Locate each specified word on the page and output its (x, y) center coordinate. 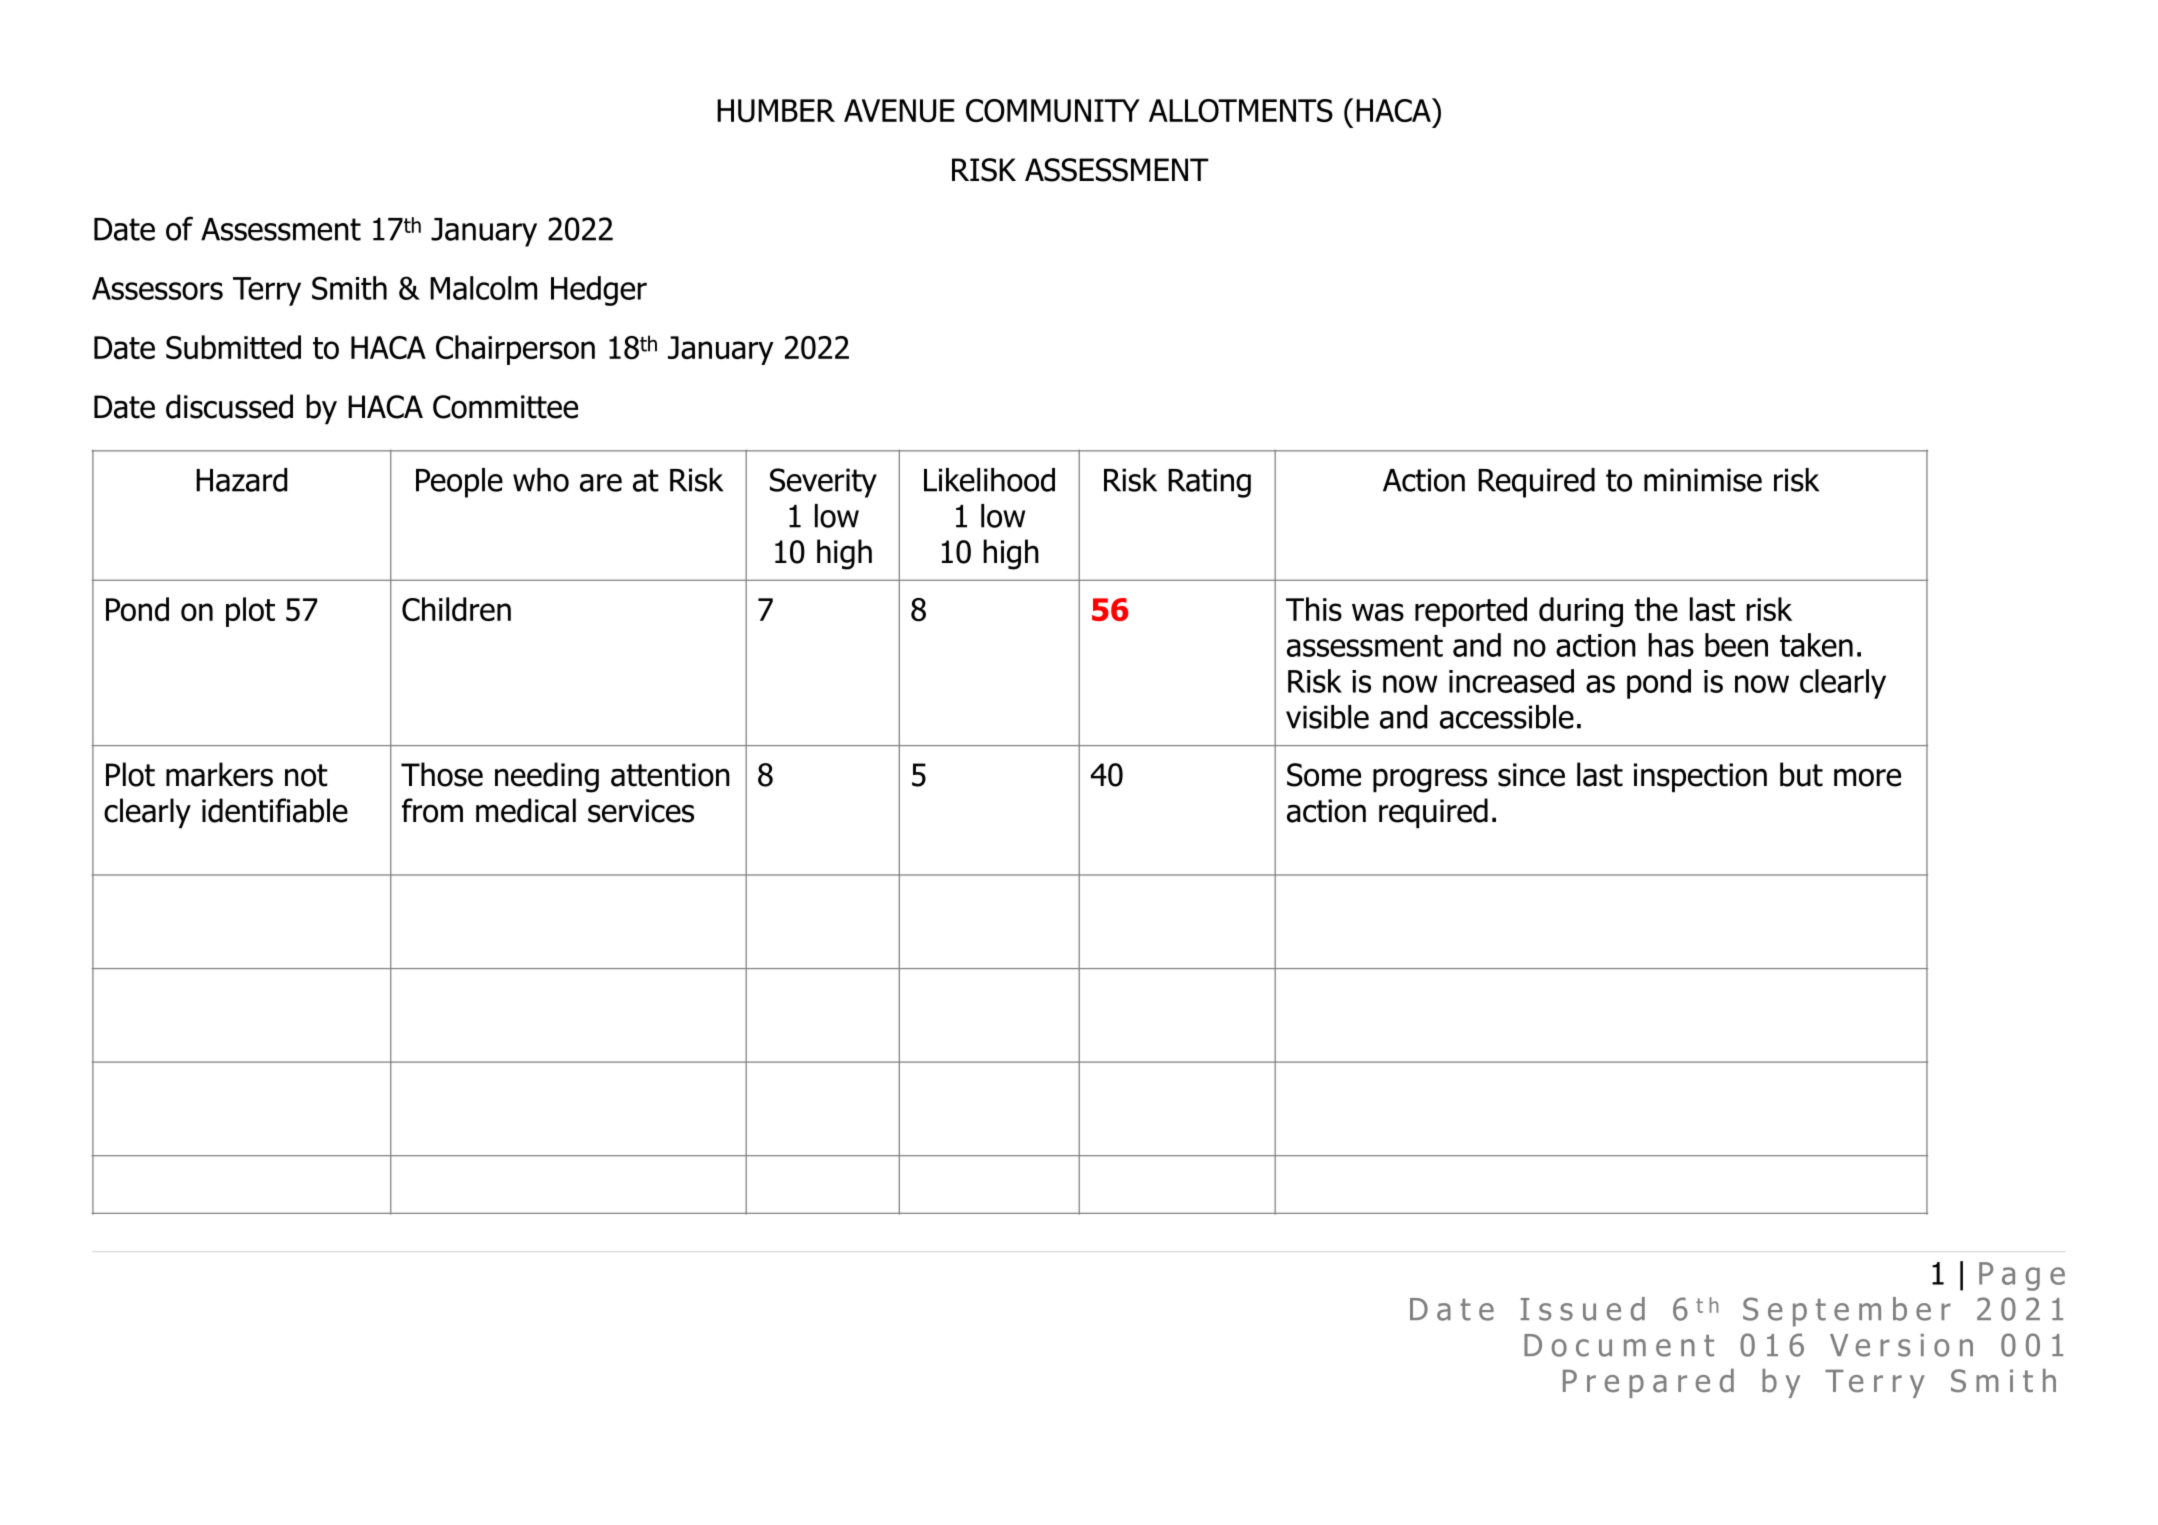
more (1867, 777)
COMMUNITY (1053, 111)
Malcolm (483, 288)
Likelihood (989, 480)
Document (1619, 1345)
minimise (1703, 480)
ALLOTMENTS (1241, 111)
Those (442, 774)
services (641, 811)
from (432, 810)
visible (1327, 717)
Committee (505, 407)
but (1801, 774)
